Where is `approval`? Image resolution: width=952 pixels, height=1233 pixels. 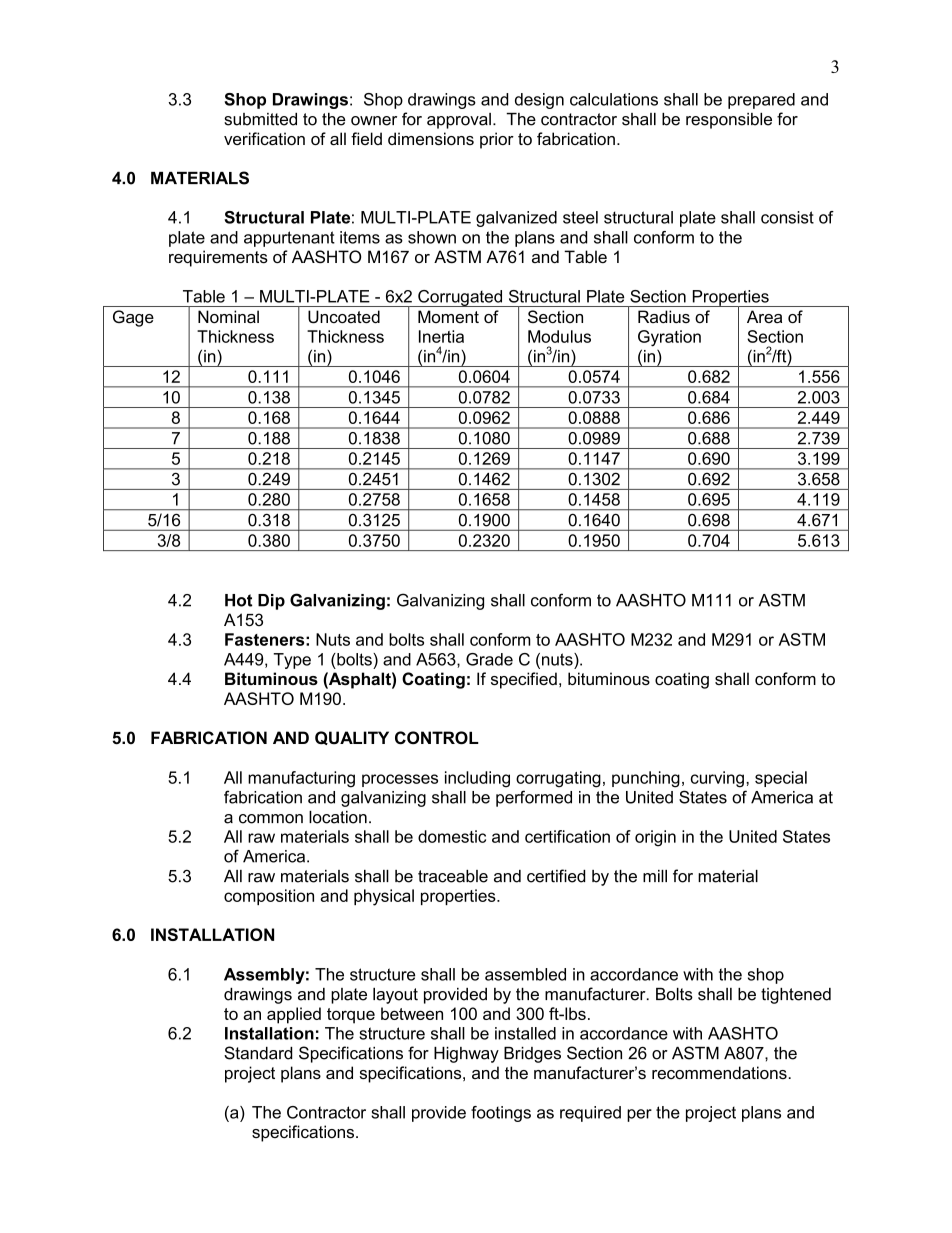
approval is located at coordinates (459, 121).
